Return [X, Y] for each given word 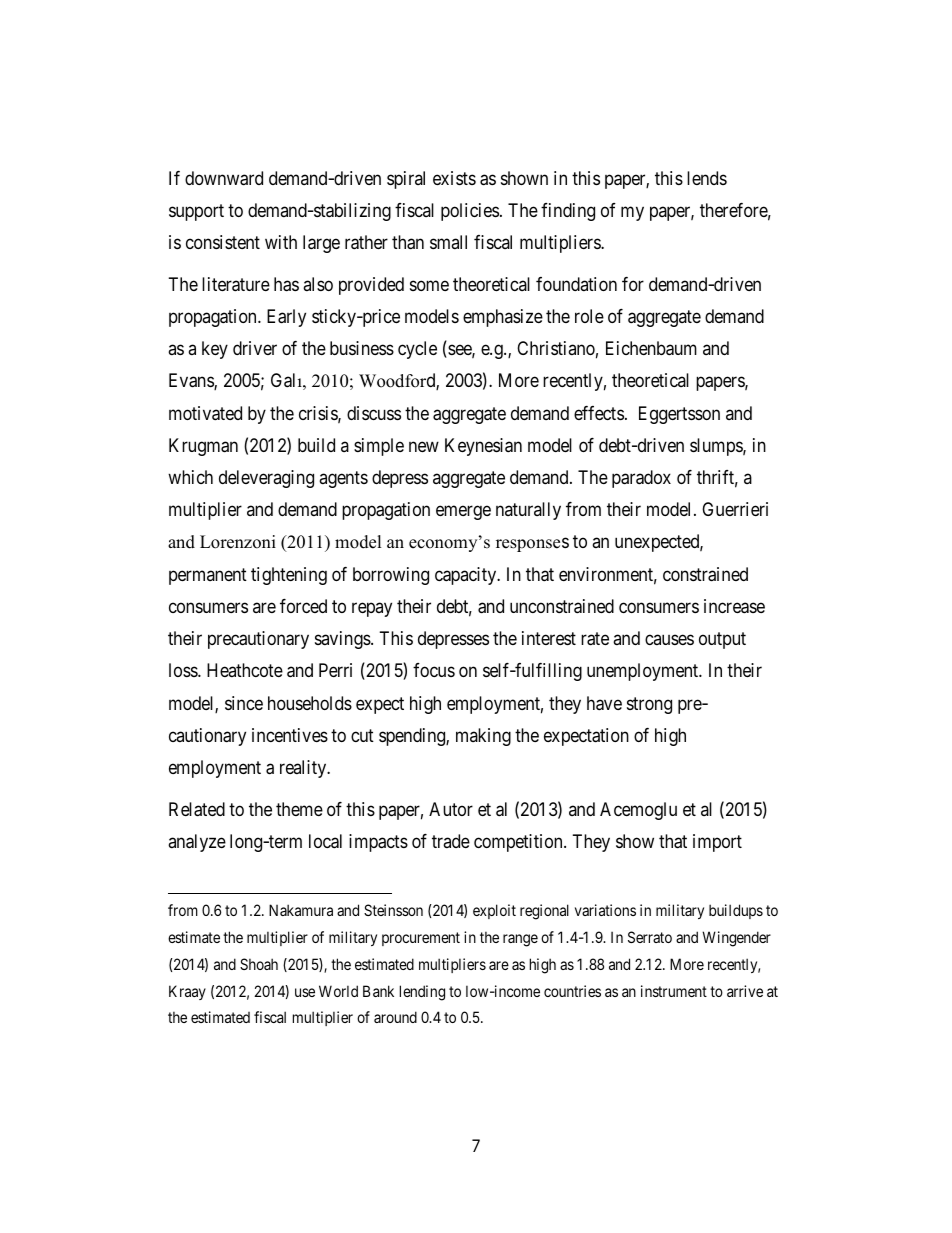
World [338, 991]
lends [707, 178]
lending [422, 993]
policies [470, 212]
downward [224, 178]
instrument [674, 991]
